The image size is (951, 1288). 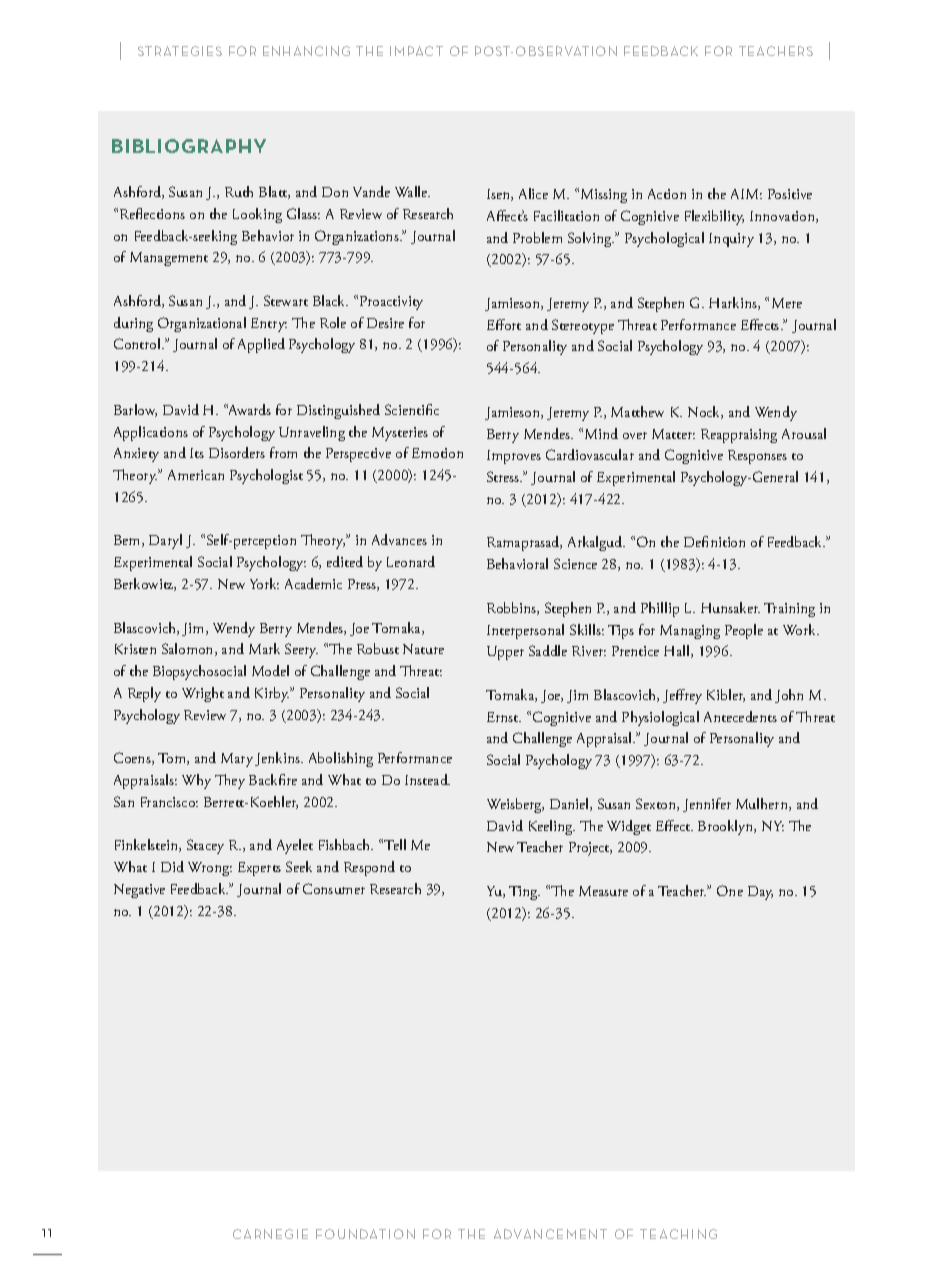 What do you see at coordinates (169, 259) in the document?
I see `Management` at bounding box center [169, 259].
